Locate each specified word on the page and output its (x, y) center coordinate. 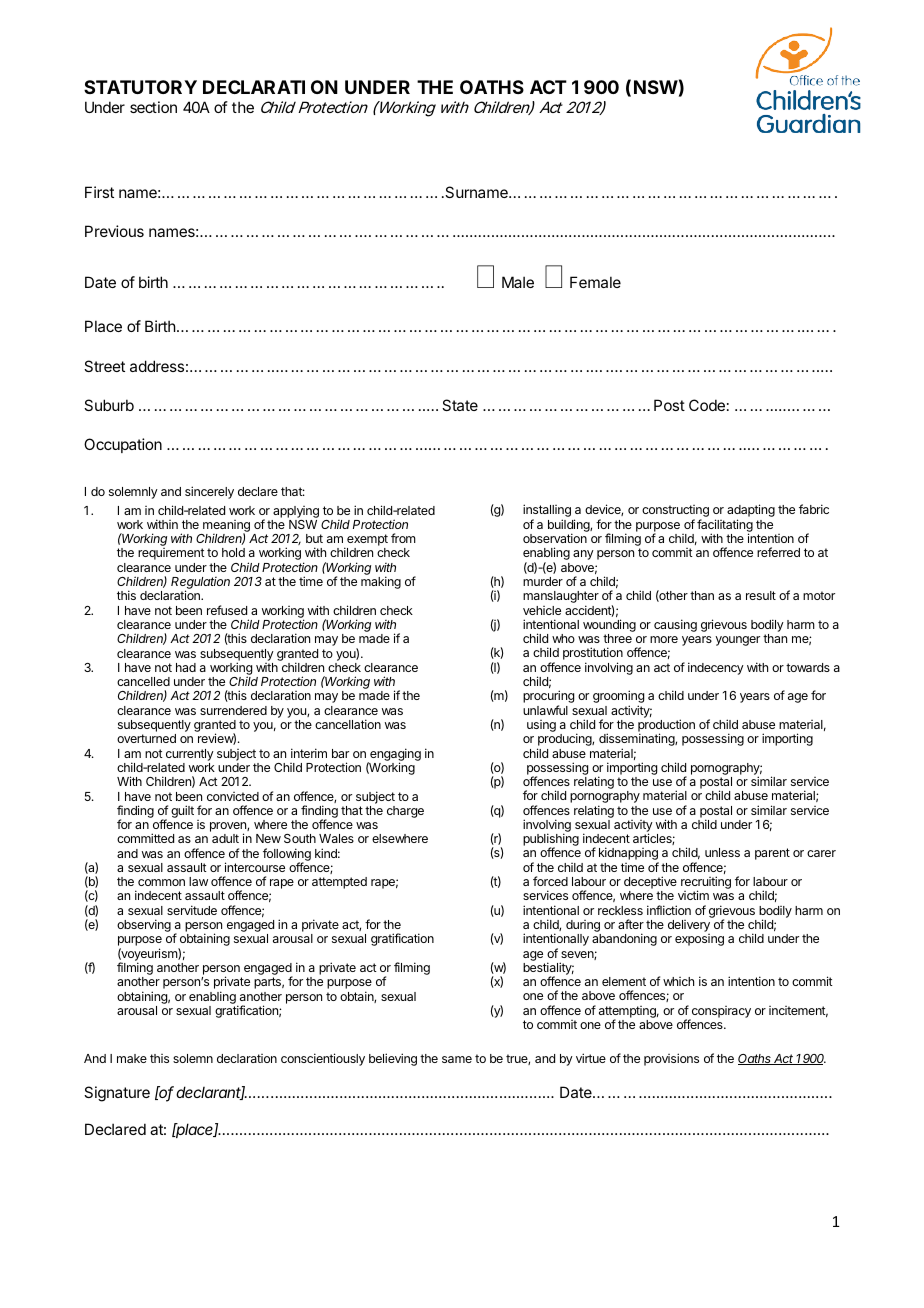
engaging (394, 755)
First (99, 192)
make (132, 1058)
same (457, 1059)
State (460, 405)
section (153, 107)
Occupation (123, 445)
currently (190, 755)
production (666, 726)
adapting (751, 512)
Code (707, 405)
